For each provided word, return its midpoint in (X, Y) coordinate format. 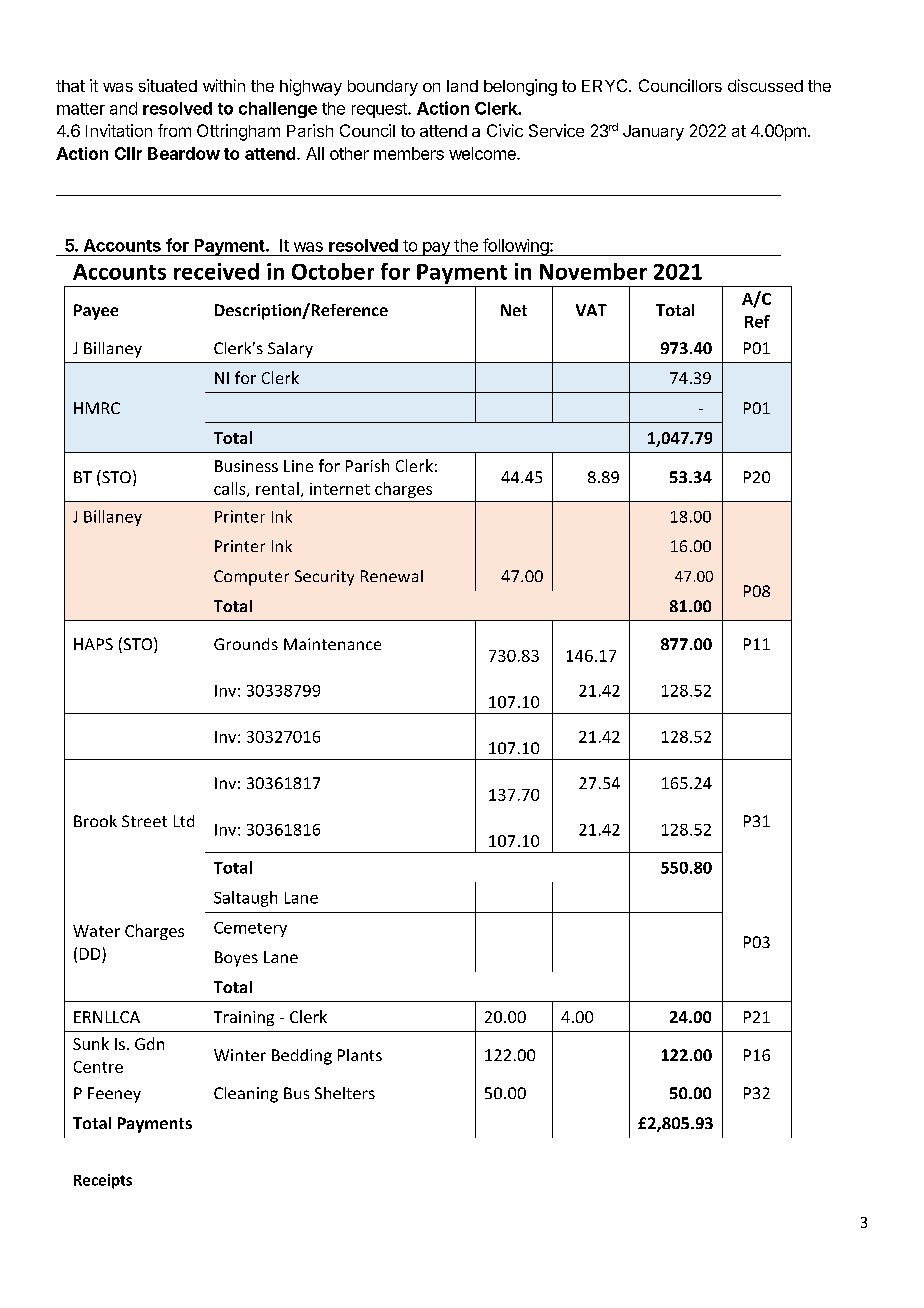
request (380, 110)
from (174, 130)
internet (340, 489)
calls (231, 489)
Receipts (103, 1181)
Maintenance (332, 644)
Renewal (392, 576)
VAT (591, 310)
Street (144, 821)
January (653, 133)
